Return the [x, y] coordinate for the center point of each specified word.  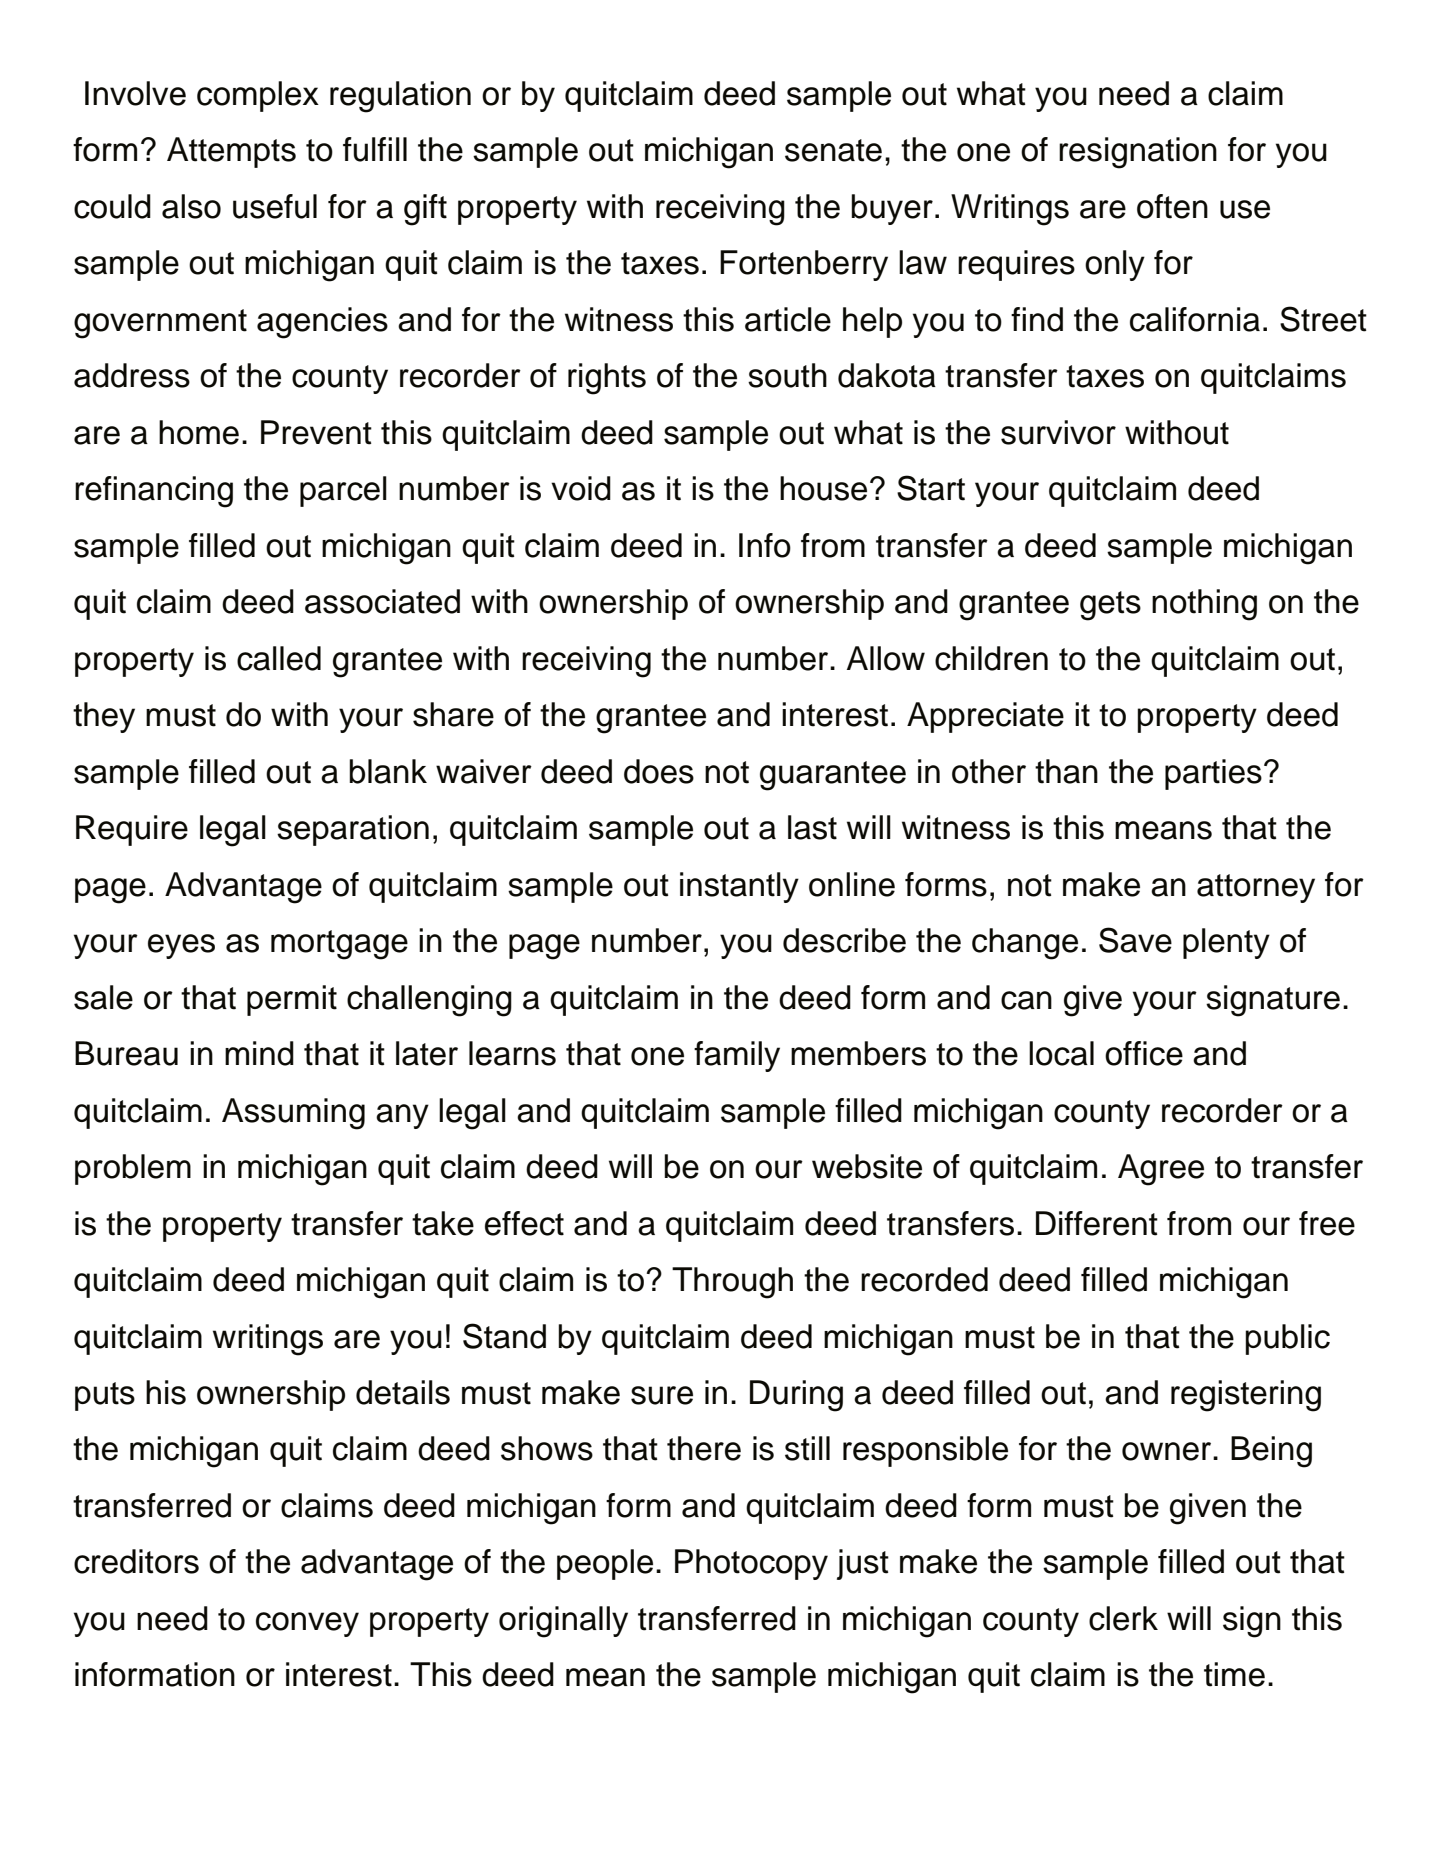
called [279, 658]
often [1172, 206]
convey [307, 1624]
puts [105, 1396]
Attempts [231, 152]
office [1144, 1053]
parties [1213, 774]
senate [833, 150]
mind [259, 1053]
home [199, 432]
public [1287, 1339]
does [659, 771]
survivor [1058, 432]
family [737, 1056]
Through [732, 1283]
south [787, 375]
